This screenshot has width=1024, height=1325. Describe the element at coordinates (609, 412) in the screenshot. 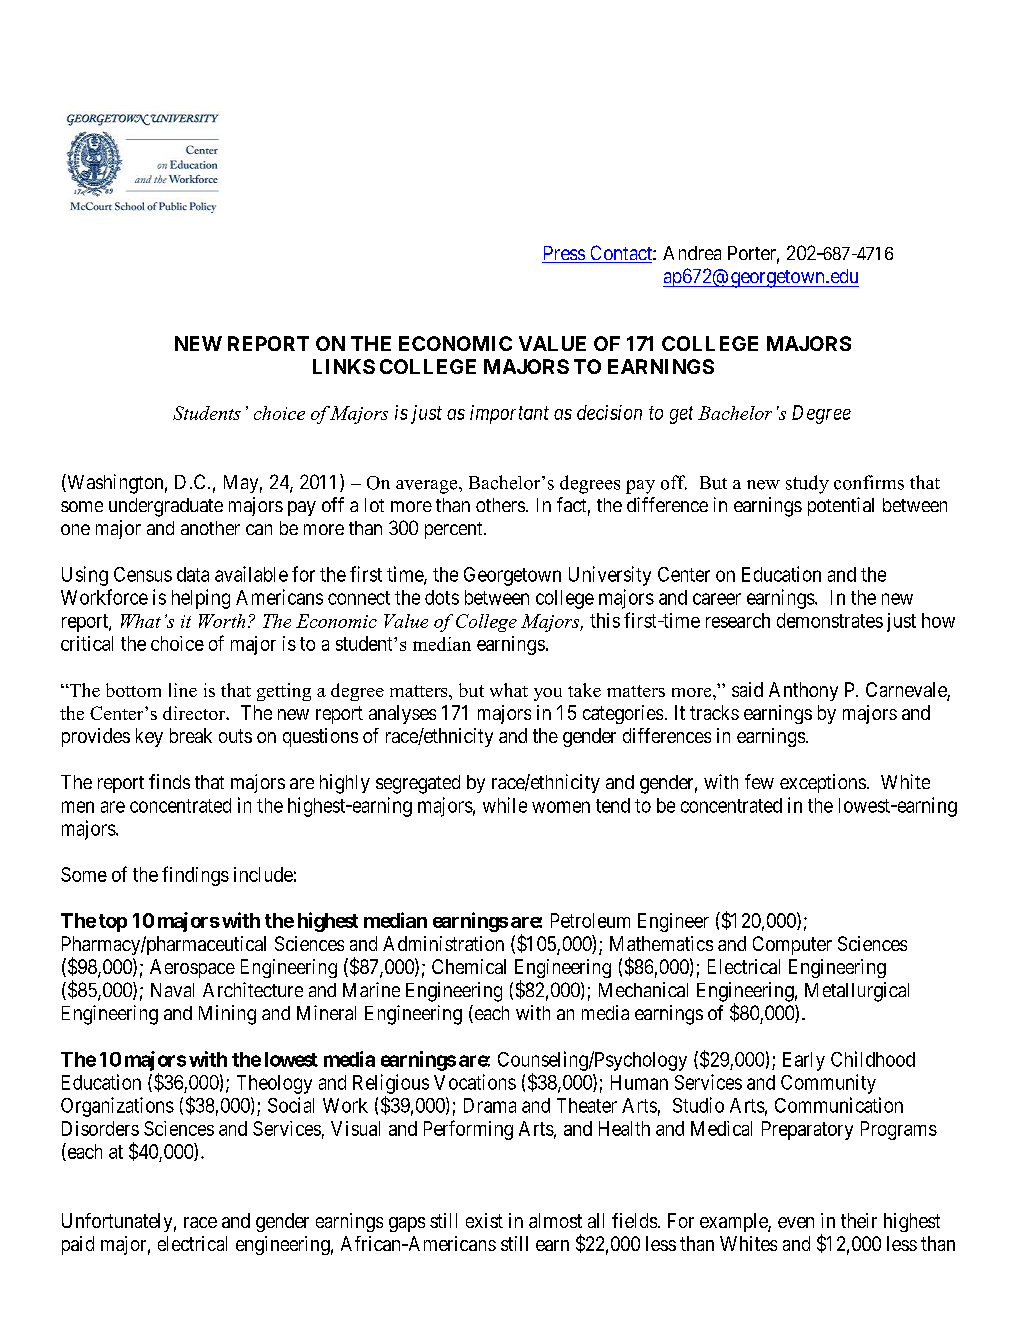

I see `decision` at that location.
